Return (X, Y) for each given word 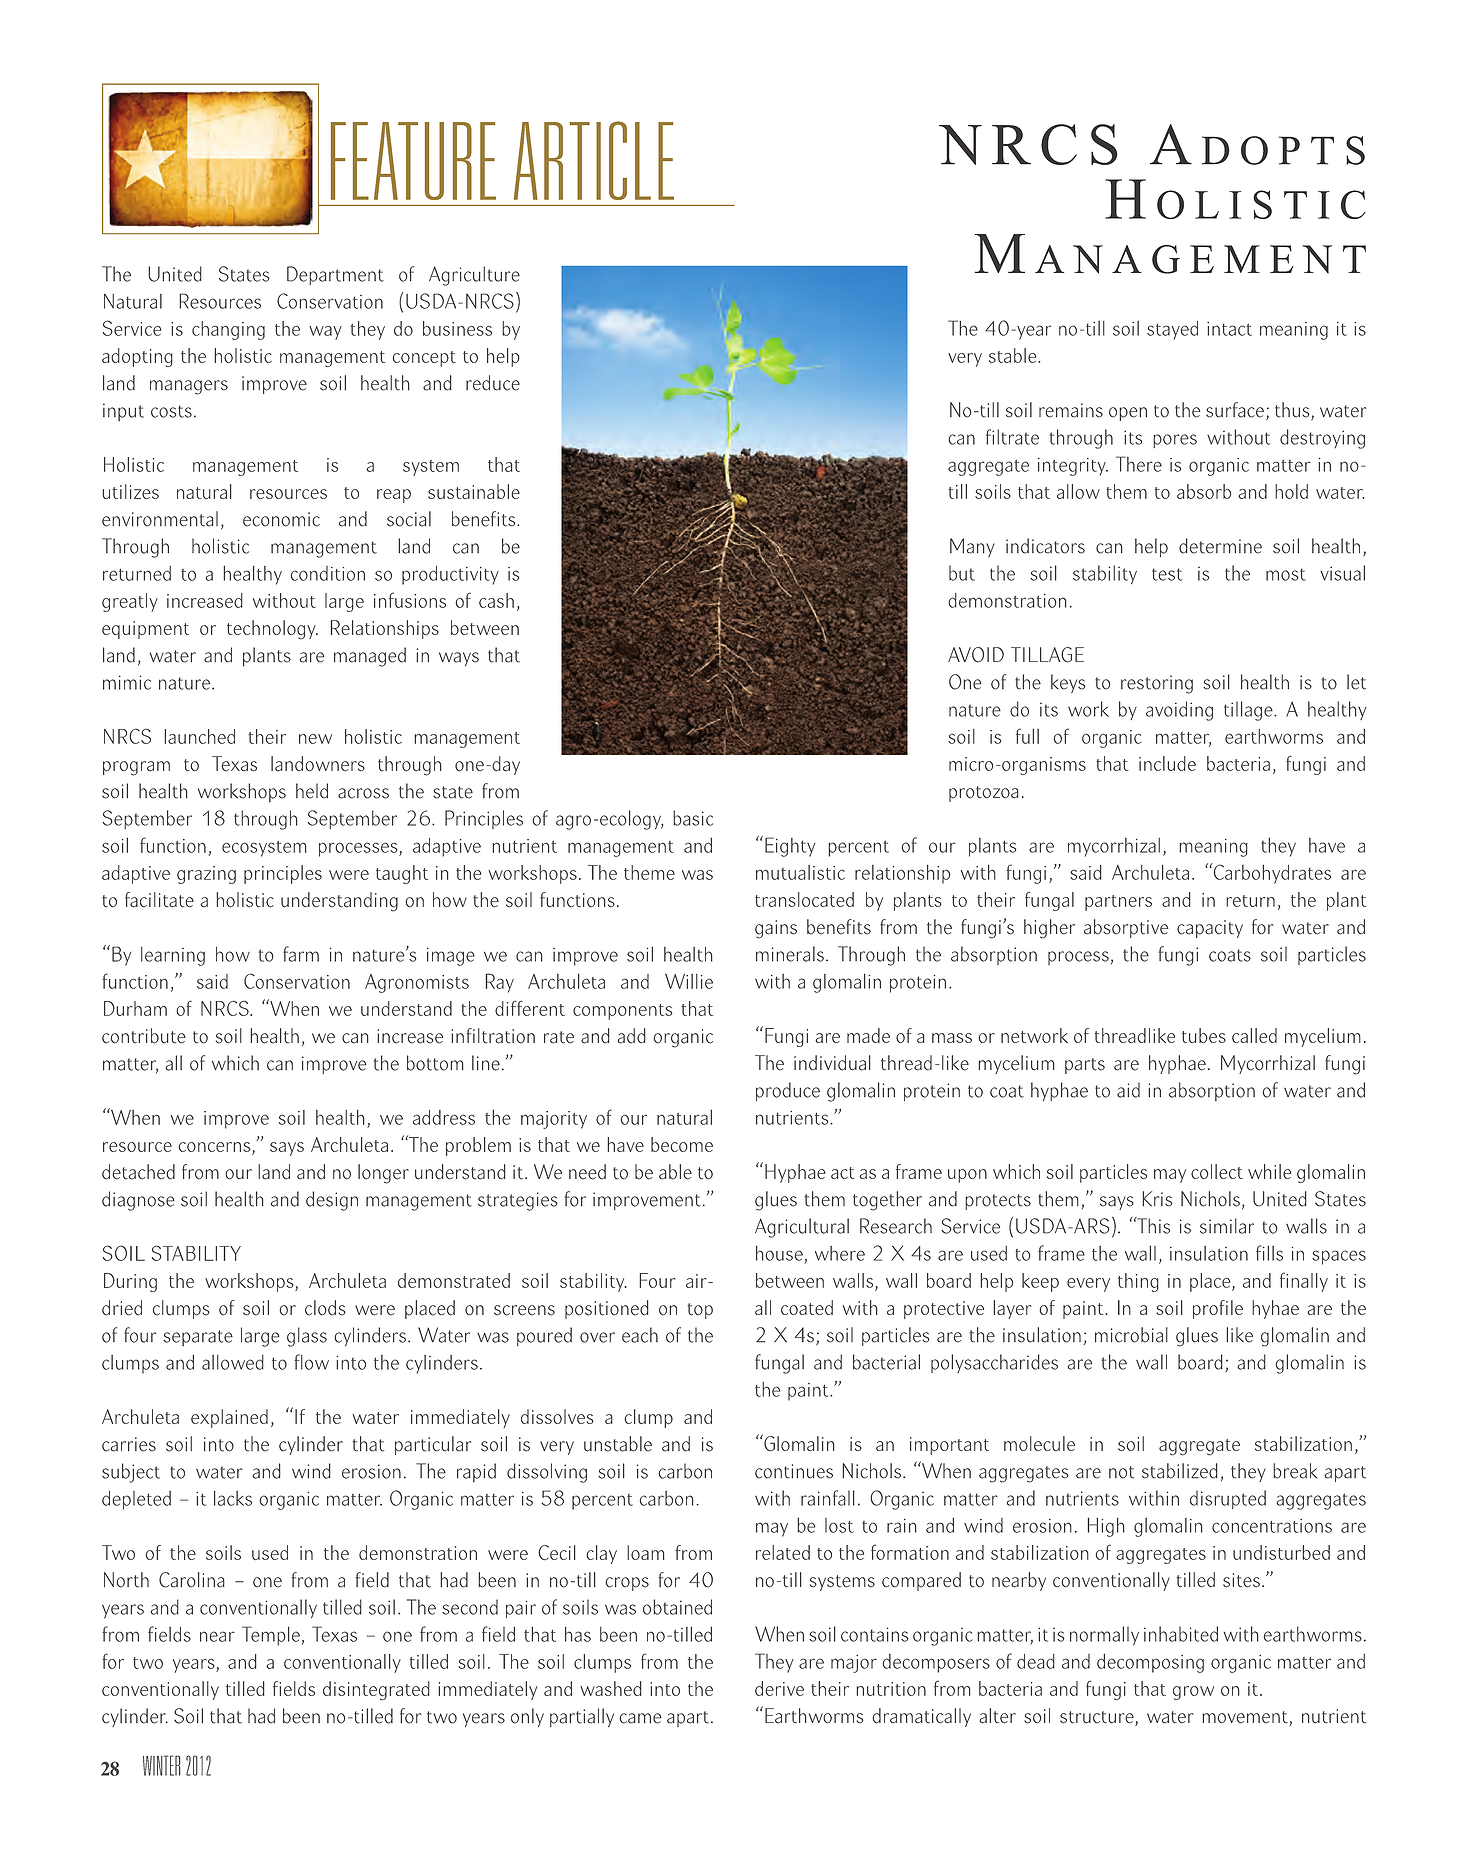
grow (1193, 1693)
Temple (271, 1636)
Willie (689, 981)
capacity (1210, 929)
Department (335, 275)
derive (779, 1688)
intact (1229, 329)
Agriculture (474, 276)
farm (301, 954)
